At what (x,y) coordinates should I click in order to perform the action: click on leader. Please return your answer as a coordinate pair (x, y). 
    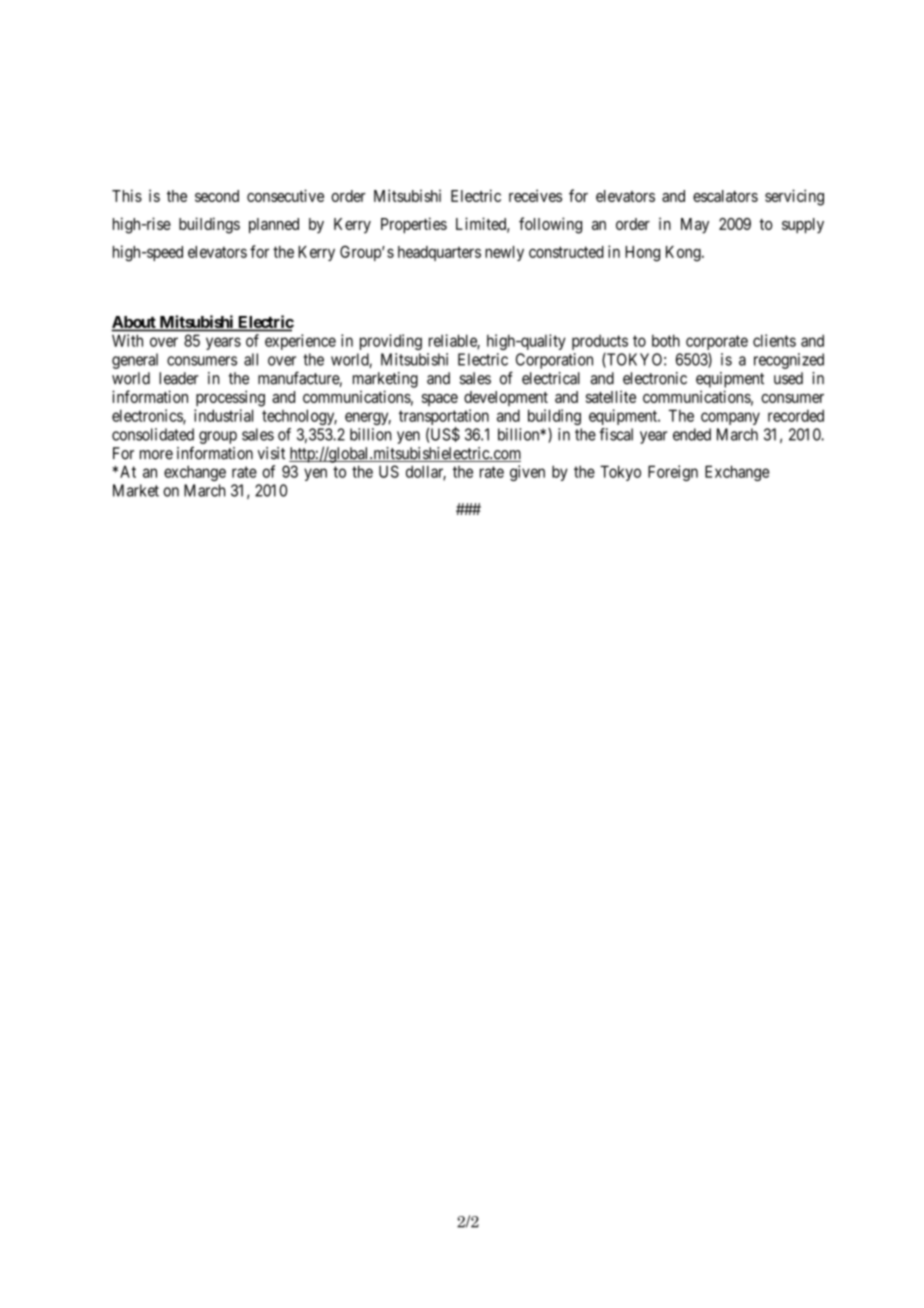
    Looking at the image, I should click on (179, 378).
